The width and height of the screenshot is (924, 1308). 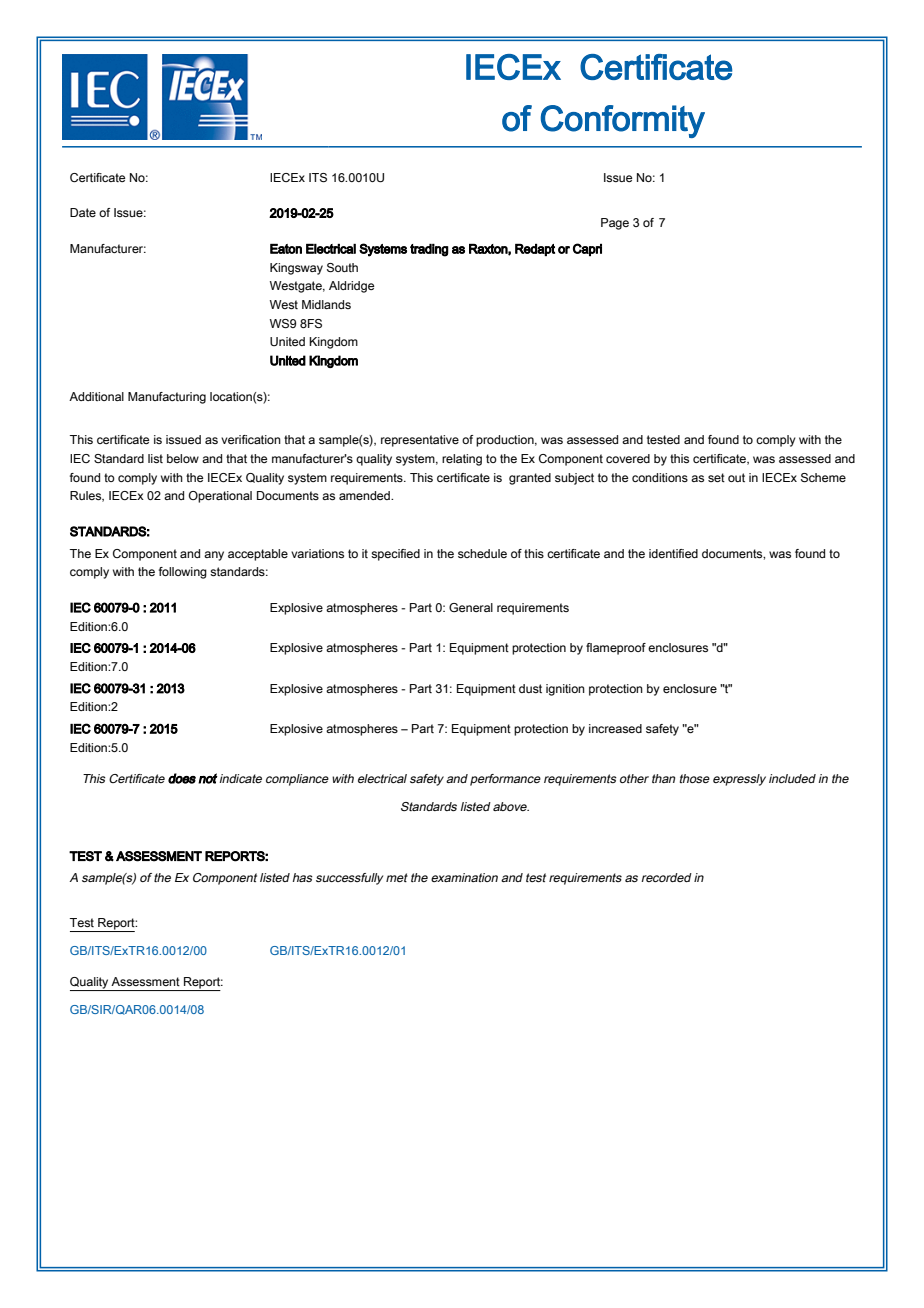 What do you see at coordinates (615, 224) in the screenshot?
I see `Page` at bounding box center [615, 224].
